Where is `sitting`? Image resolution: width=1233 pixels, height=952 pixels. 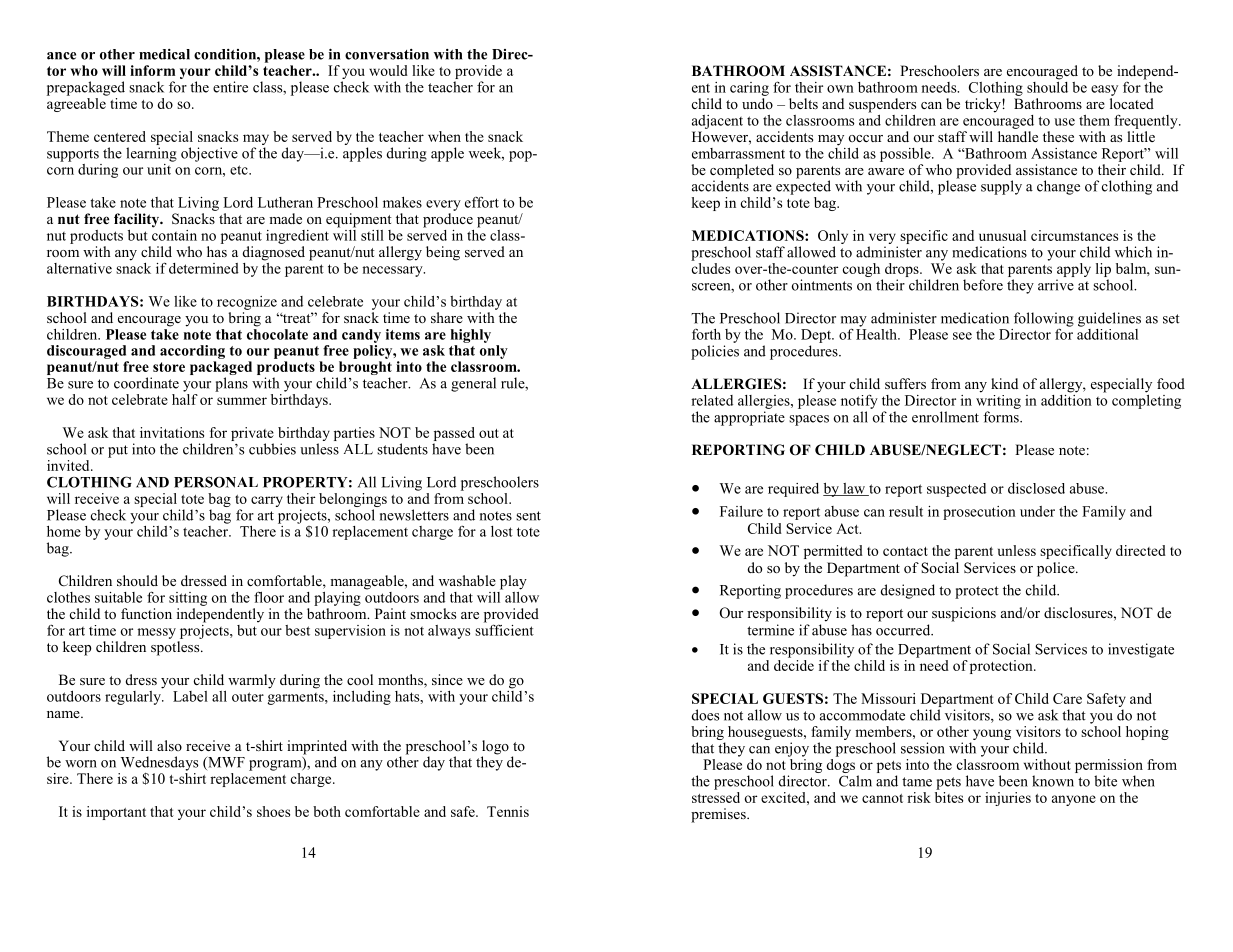
sitting is located at coordinates (188, 599).
